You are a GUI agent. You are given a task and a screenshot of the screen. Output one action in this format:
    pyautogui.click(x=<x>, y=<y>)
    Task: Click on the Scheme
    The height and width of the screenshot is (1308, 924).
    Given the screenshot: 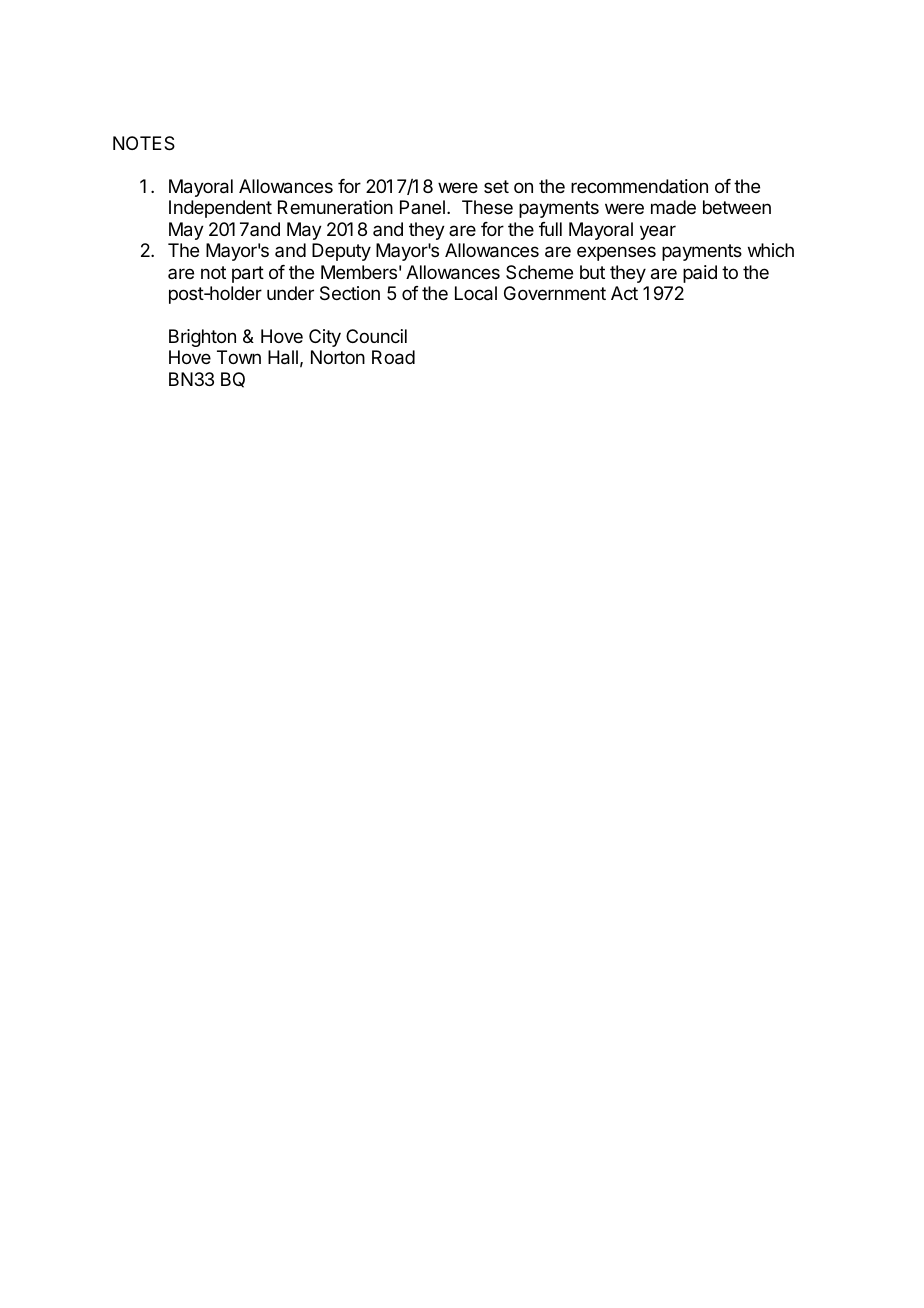 What is the action you would take?
    pyautogui.click(x=539, y=272)
